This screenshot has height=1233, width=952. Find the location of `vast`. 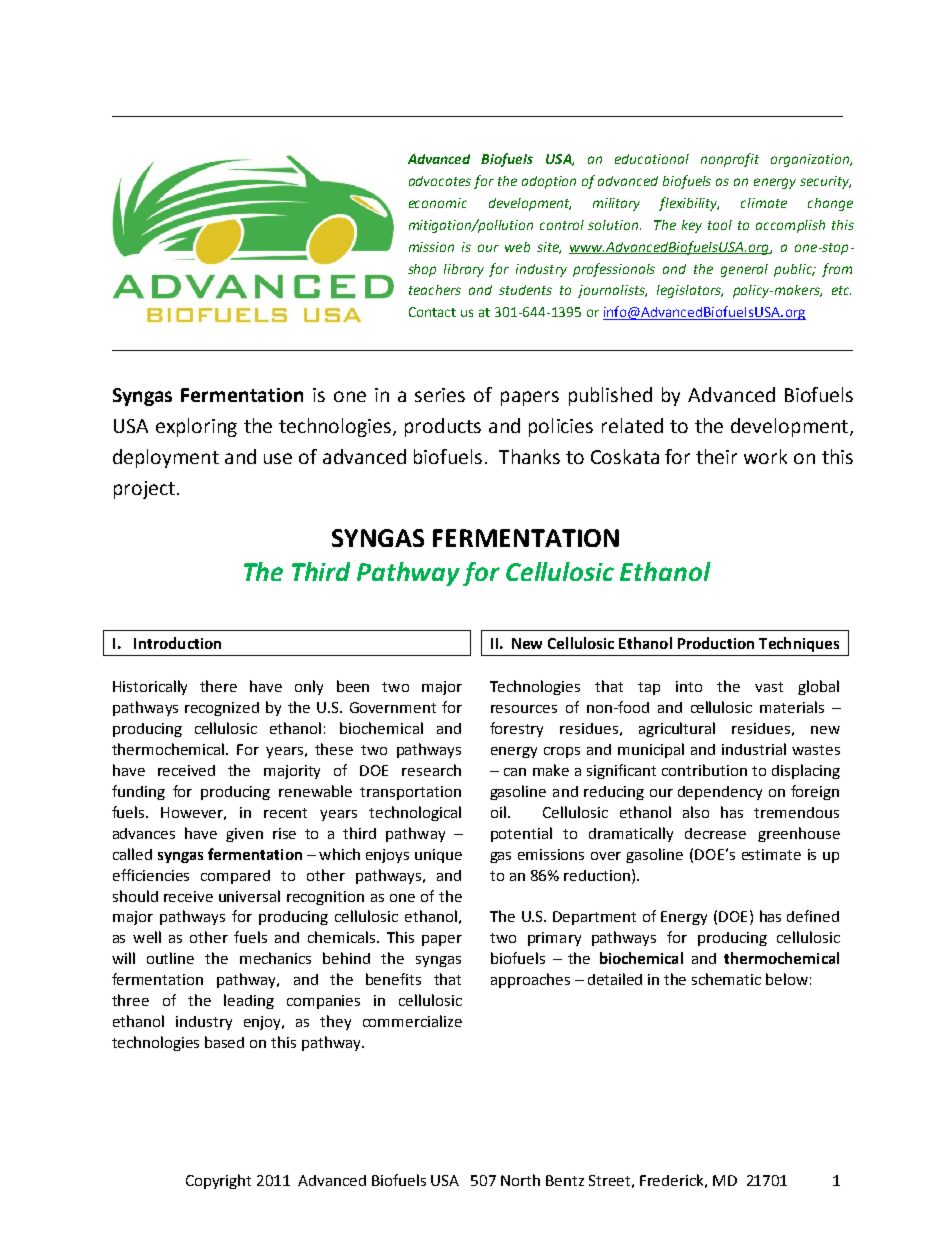

vast is located at coordinates (769, 687).
